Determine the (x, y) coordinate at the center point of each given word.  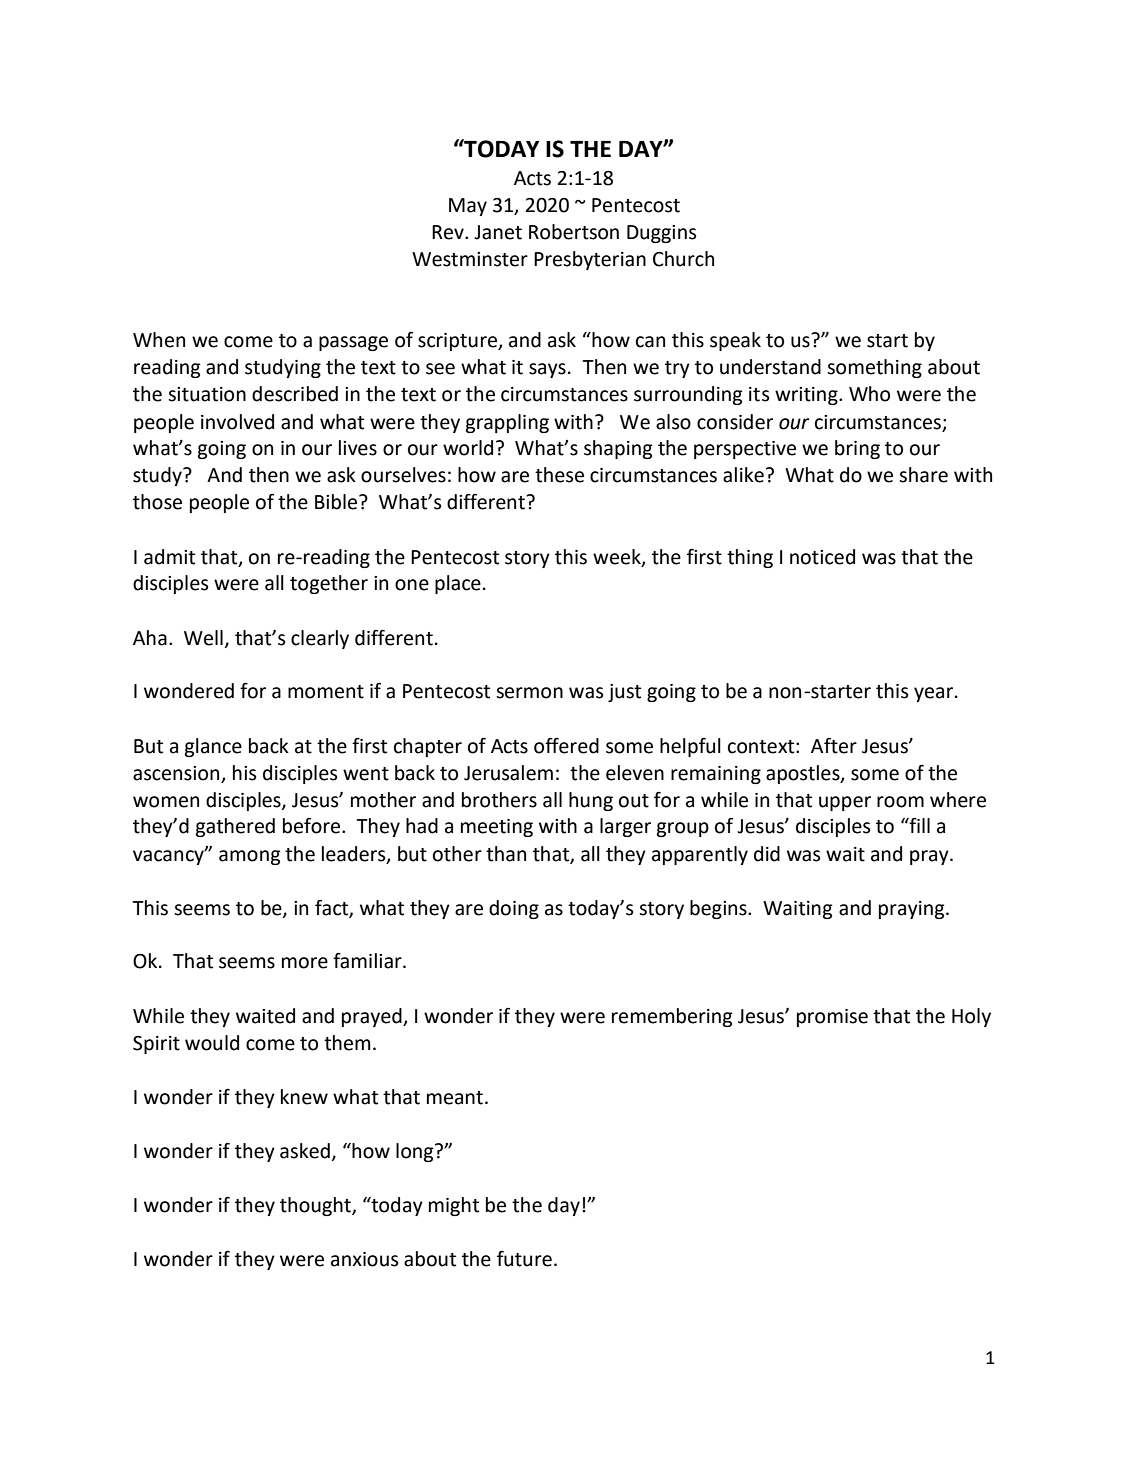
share (923, 475)
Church (683, 259)
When (159, 340)
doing (514, 909)
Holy (971, 1017)
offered (566, 745)
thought (316, 1206)
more (305, 963)
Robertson (574, 232)
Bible (337, 502)
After (834, 746)
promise (832, 1018)
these (559, 475)
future (524, 1259)
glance (213, 747)
